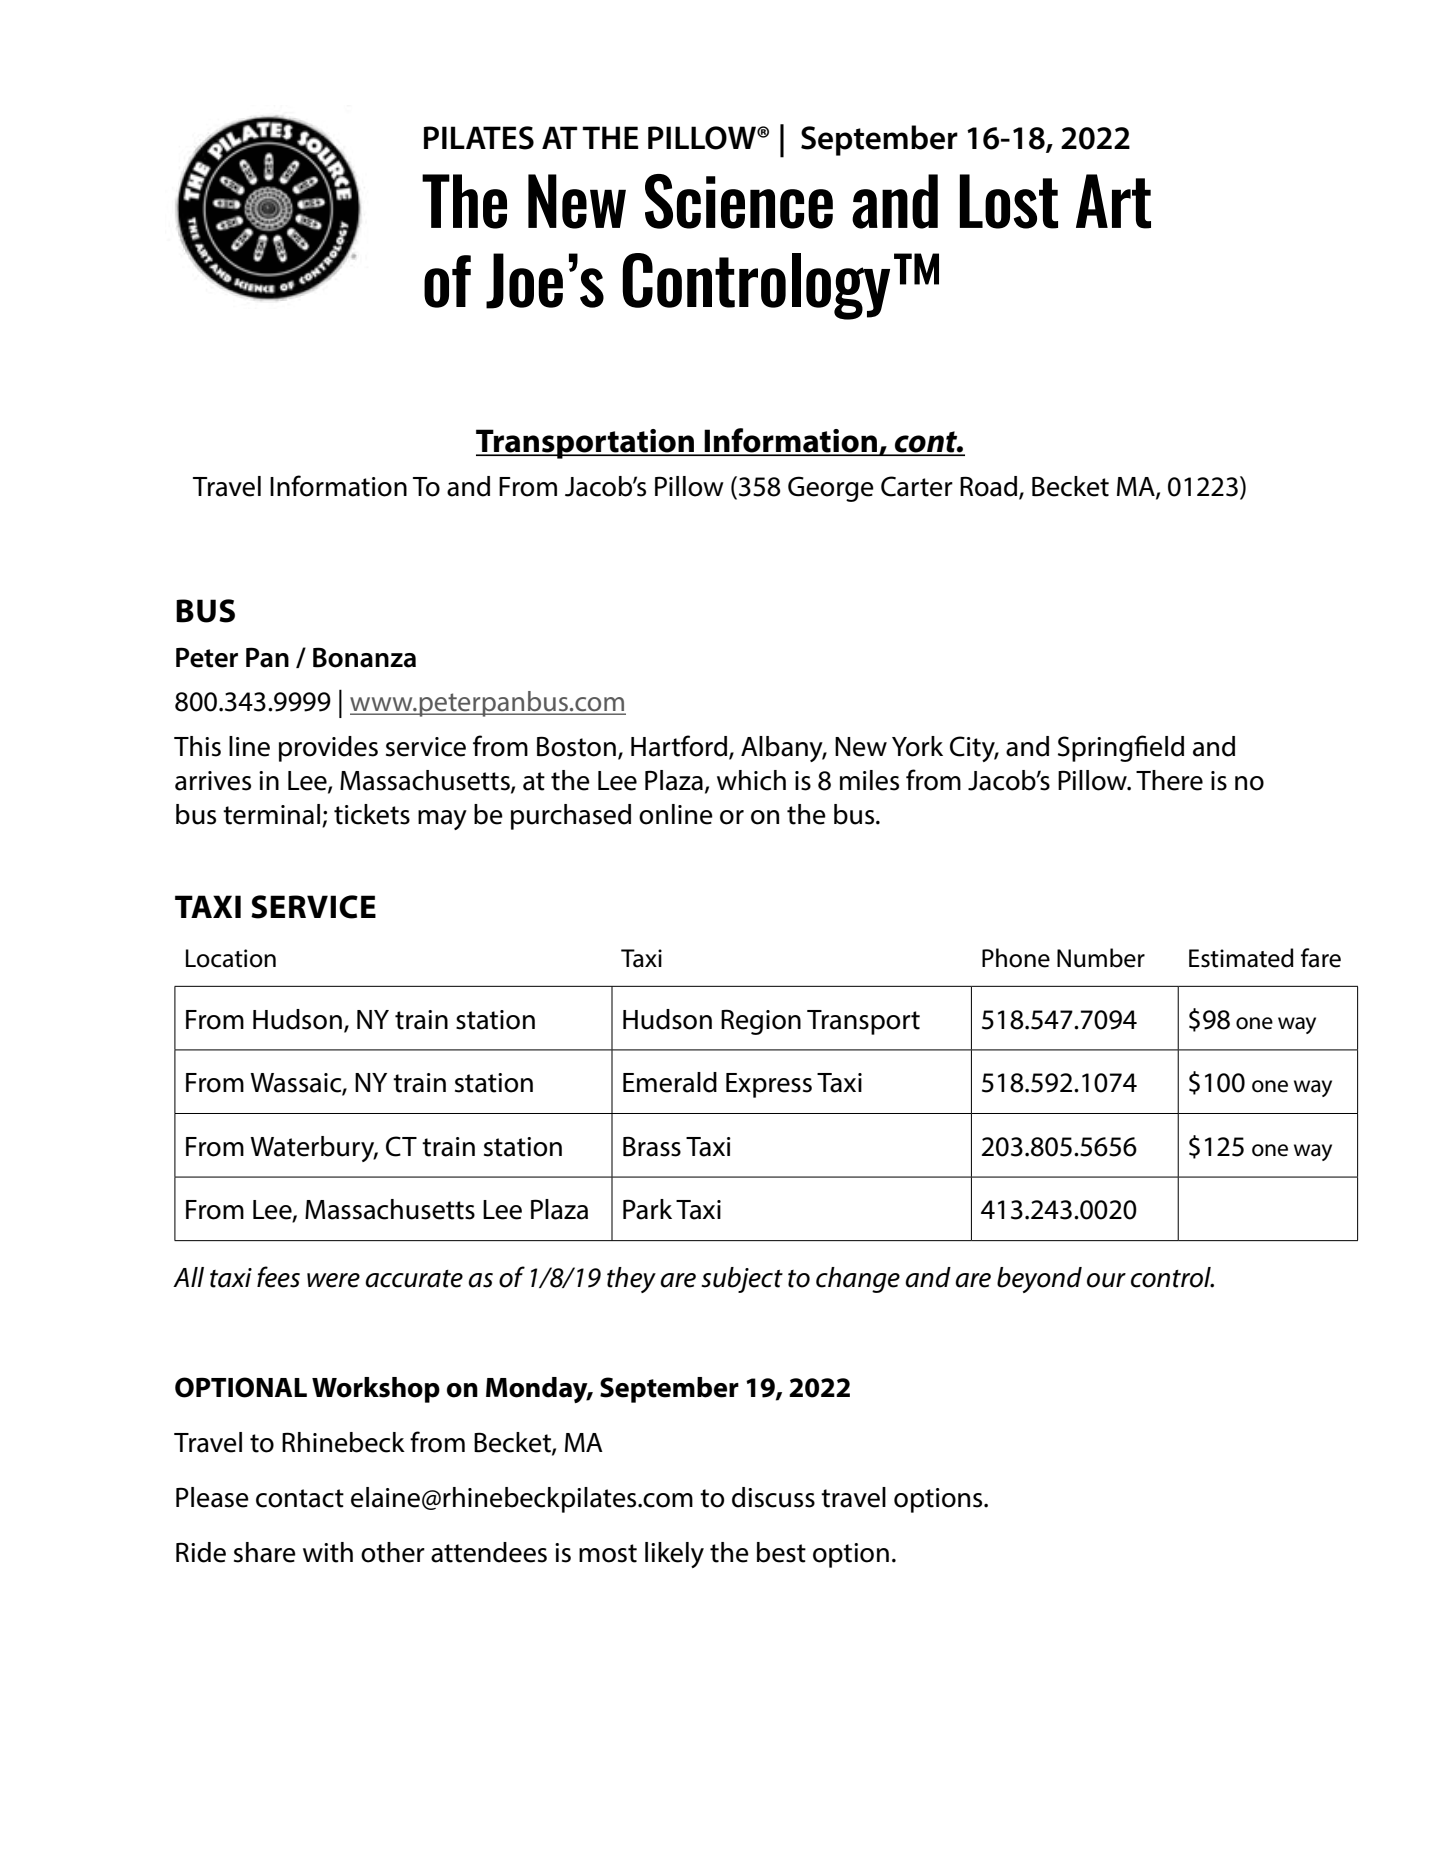  I want to click on which, so click(751, 780).
